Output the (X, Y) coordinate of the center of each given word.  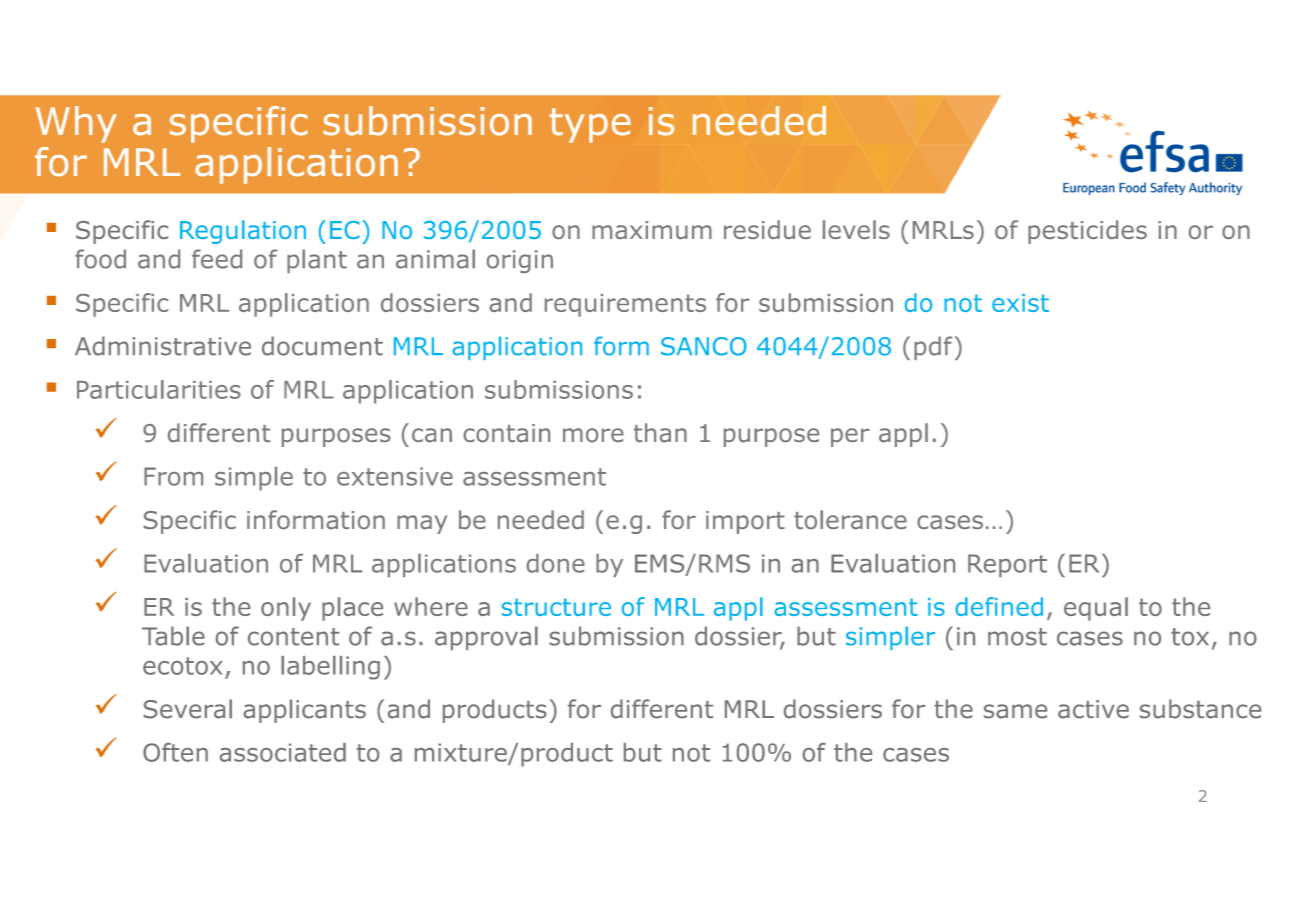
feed (217, 259)
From (173, 476)
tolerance (850, 520)
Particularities (159, 389)
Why (76, 124)
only (286, 609)
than (660, 433)
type (590, 125)
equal (1096, 609)
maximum (652, 230)
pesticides (1087, 232)
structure (556, 607)
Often (175, 752)
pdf (933, 348)
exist (1020, 303)
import (745, 522)
